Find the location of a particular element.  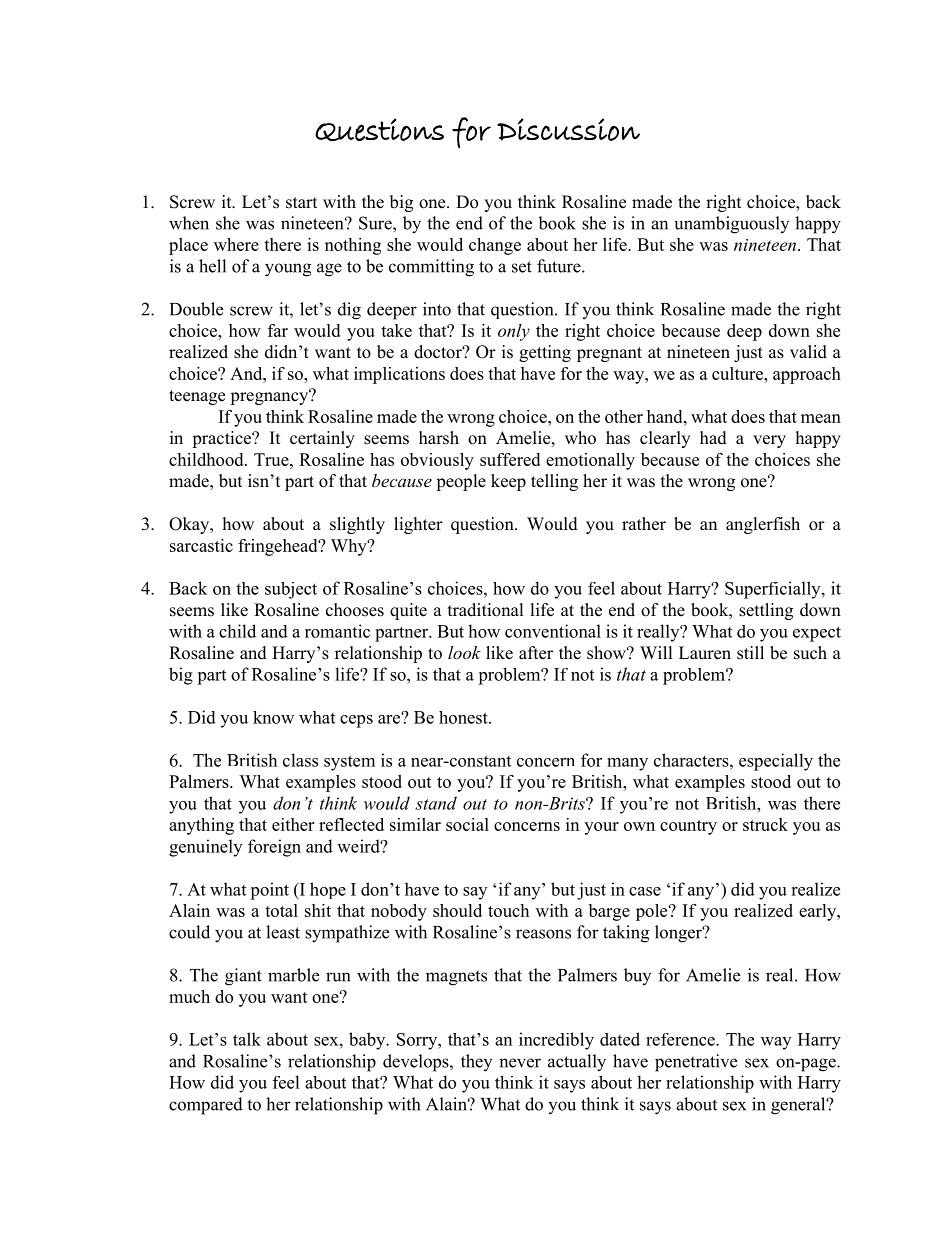

Discussion is located at coordinates (568, 129).
